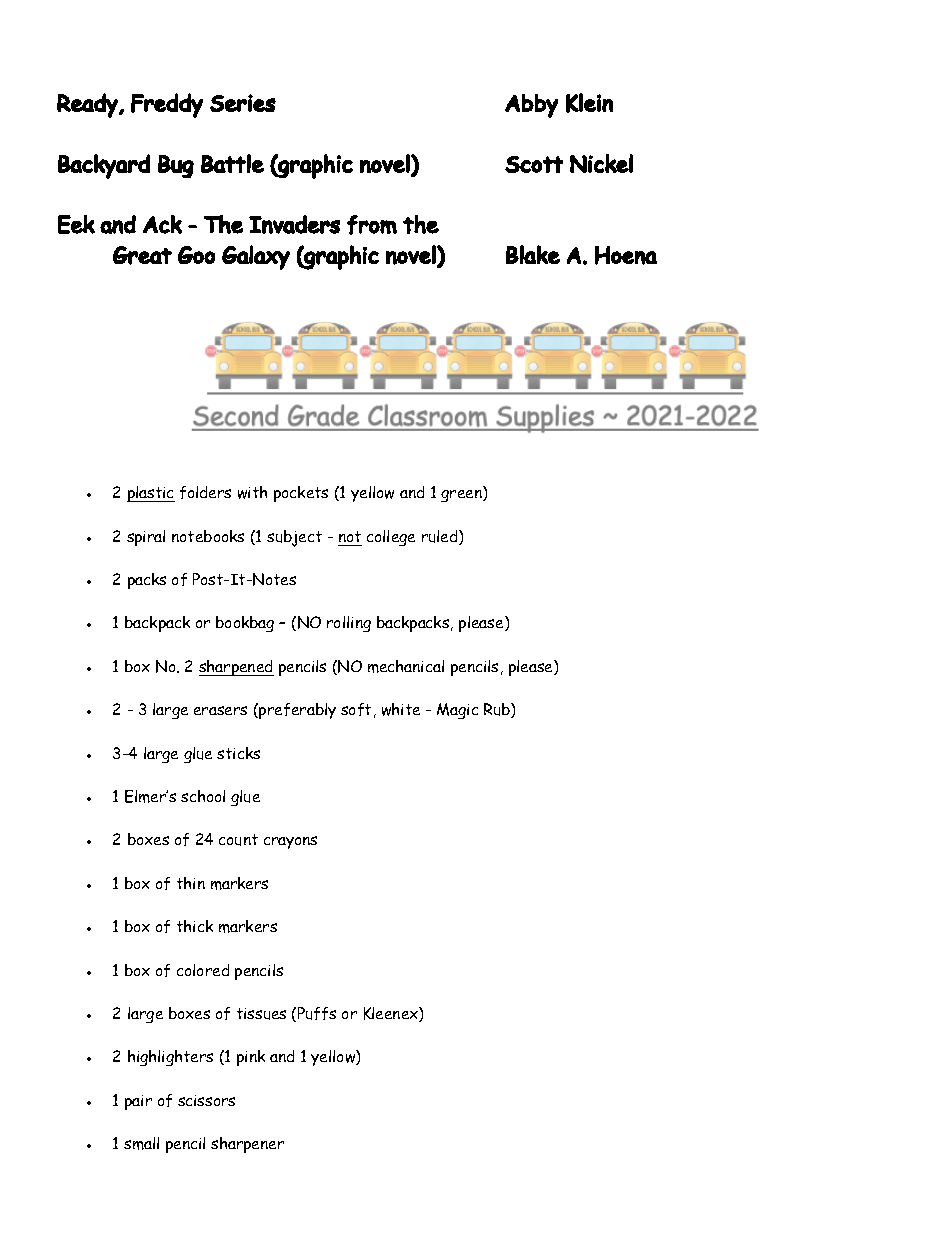  What do you see at coordinates (457, 711) in the screenshot?
I see `Magic` at bounding box center [457, 711].
